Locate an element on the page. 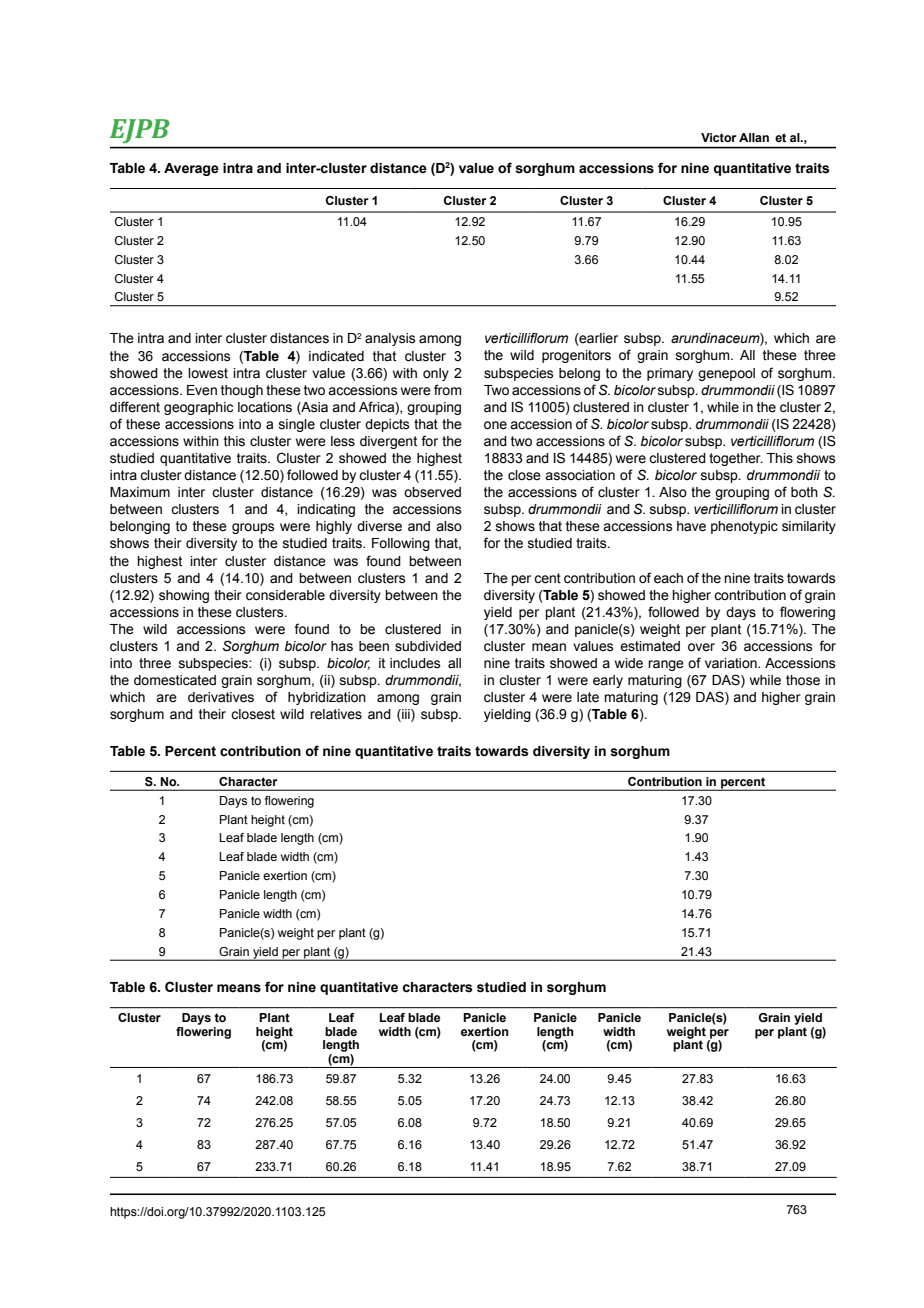  observed is located at coordinates (432, 492).
